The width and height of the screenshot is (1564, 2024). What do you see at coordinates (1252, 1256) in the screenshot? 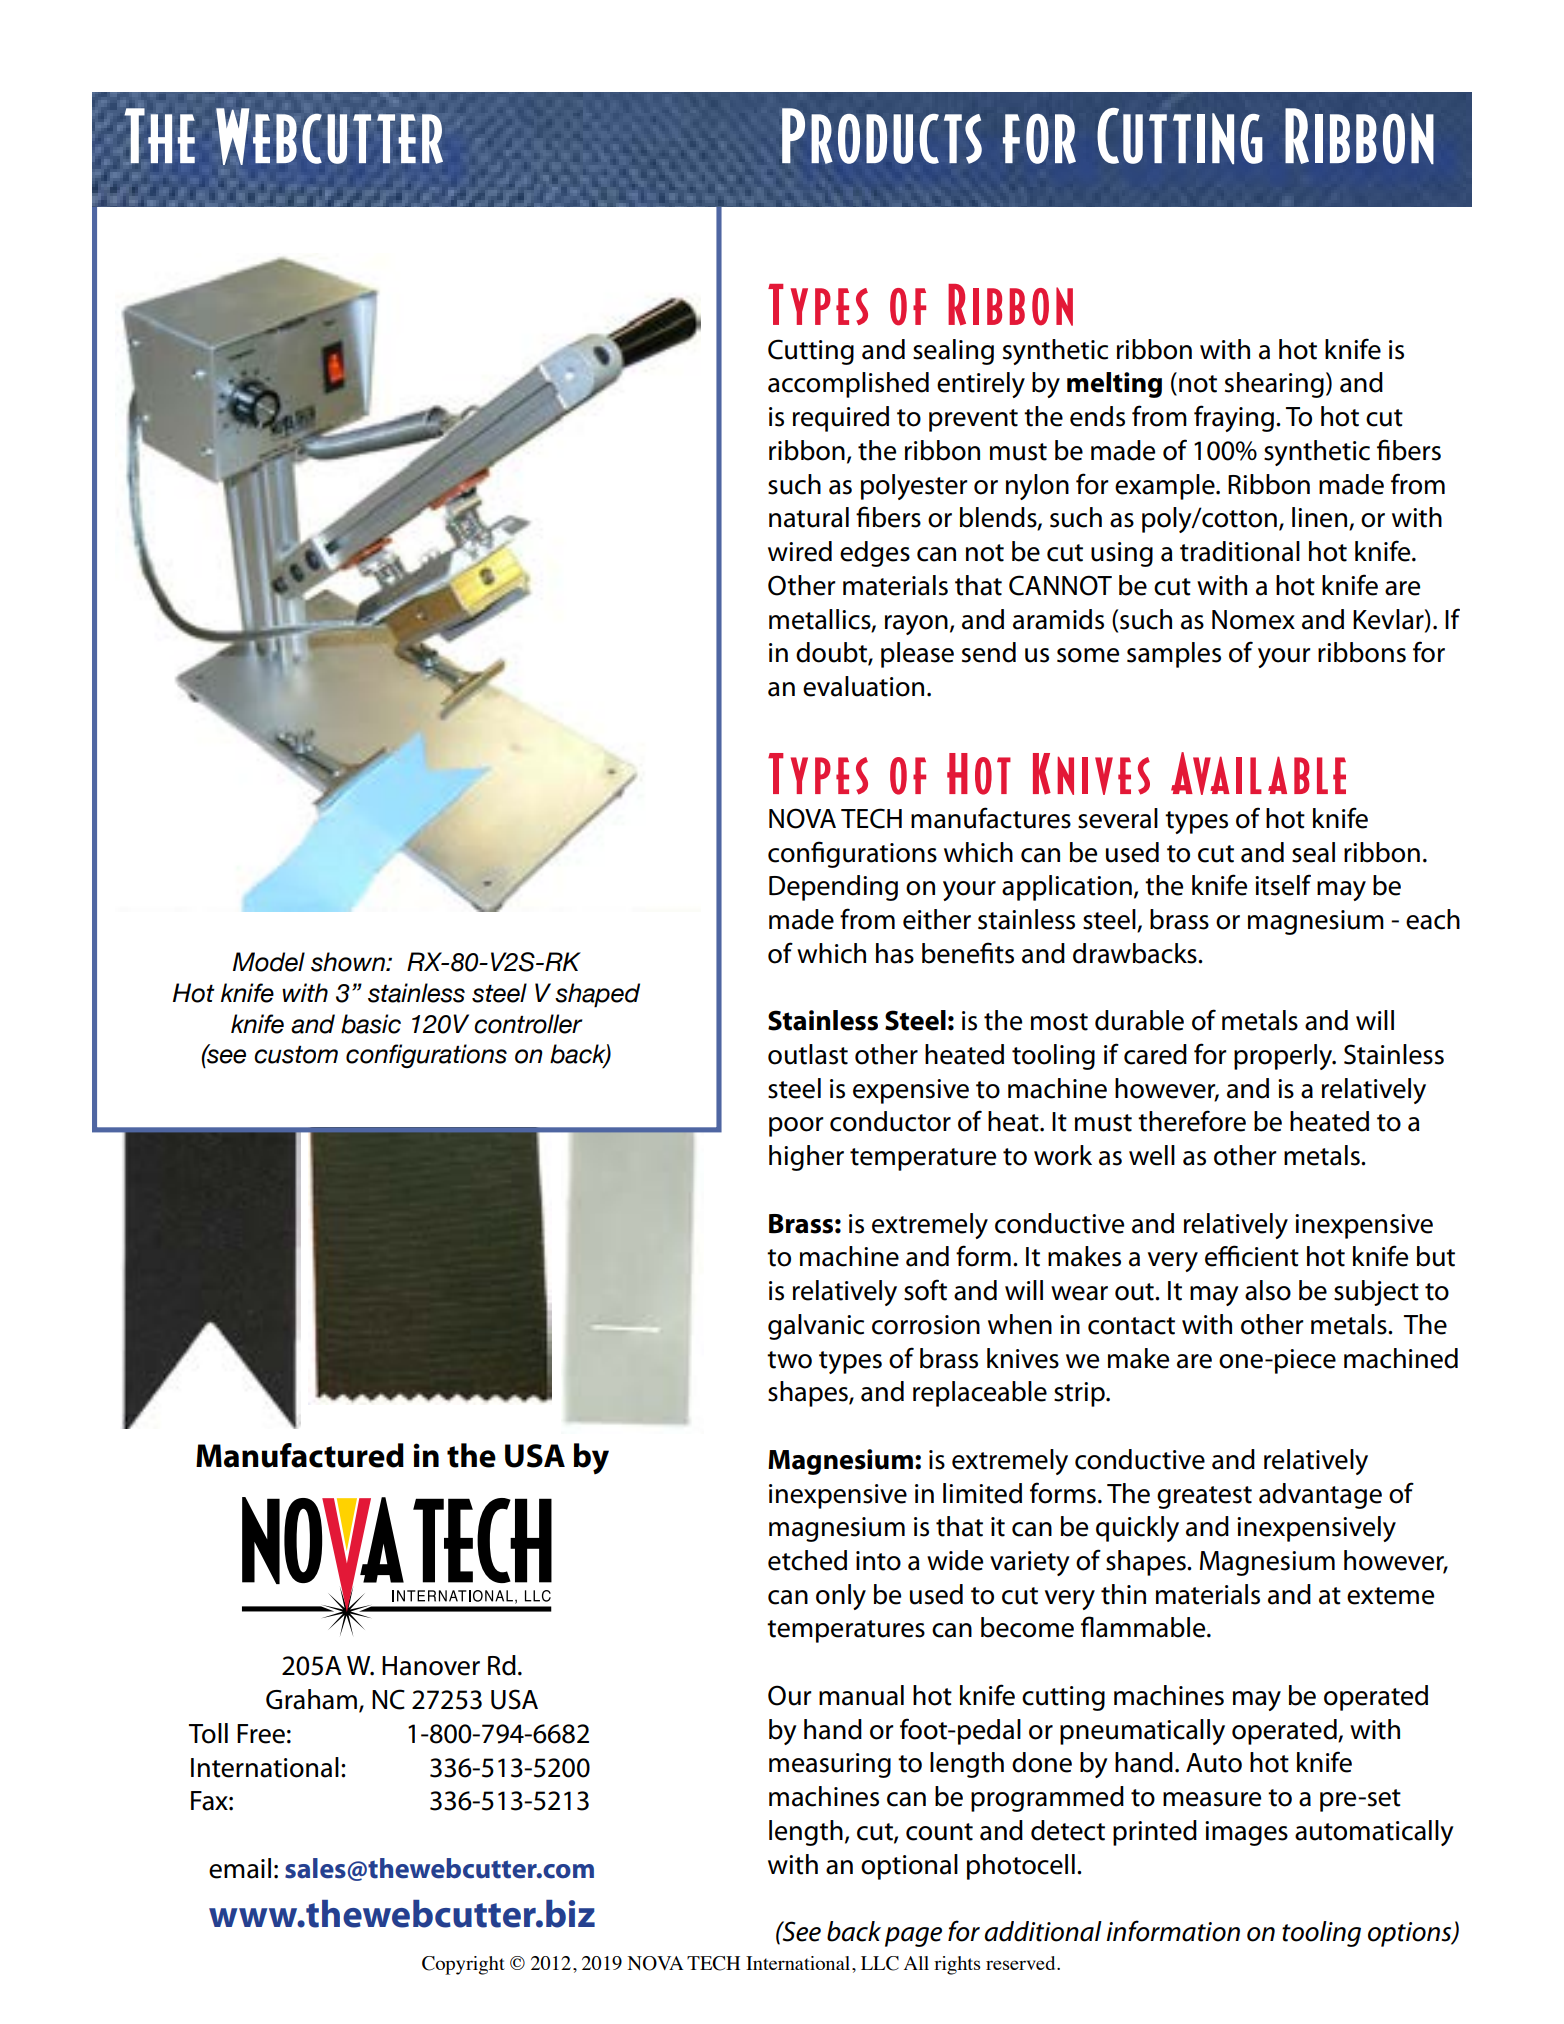
I see `efficient` at bounding box center [1252, 1256].
